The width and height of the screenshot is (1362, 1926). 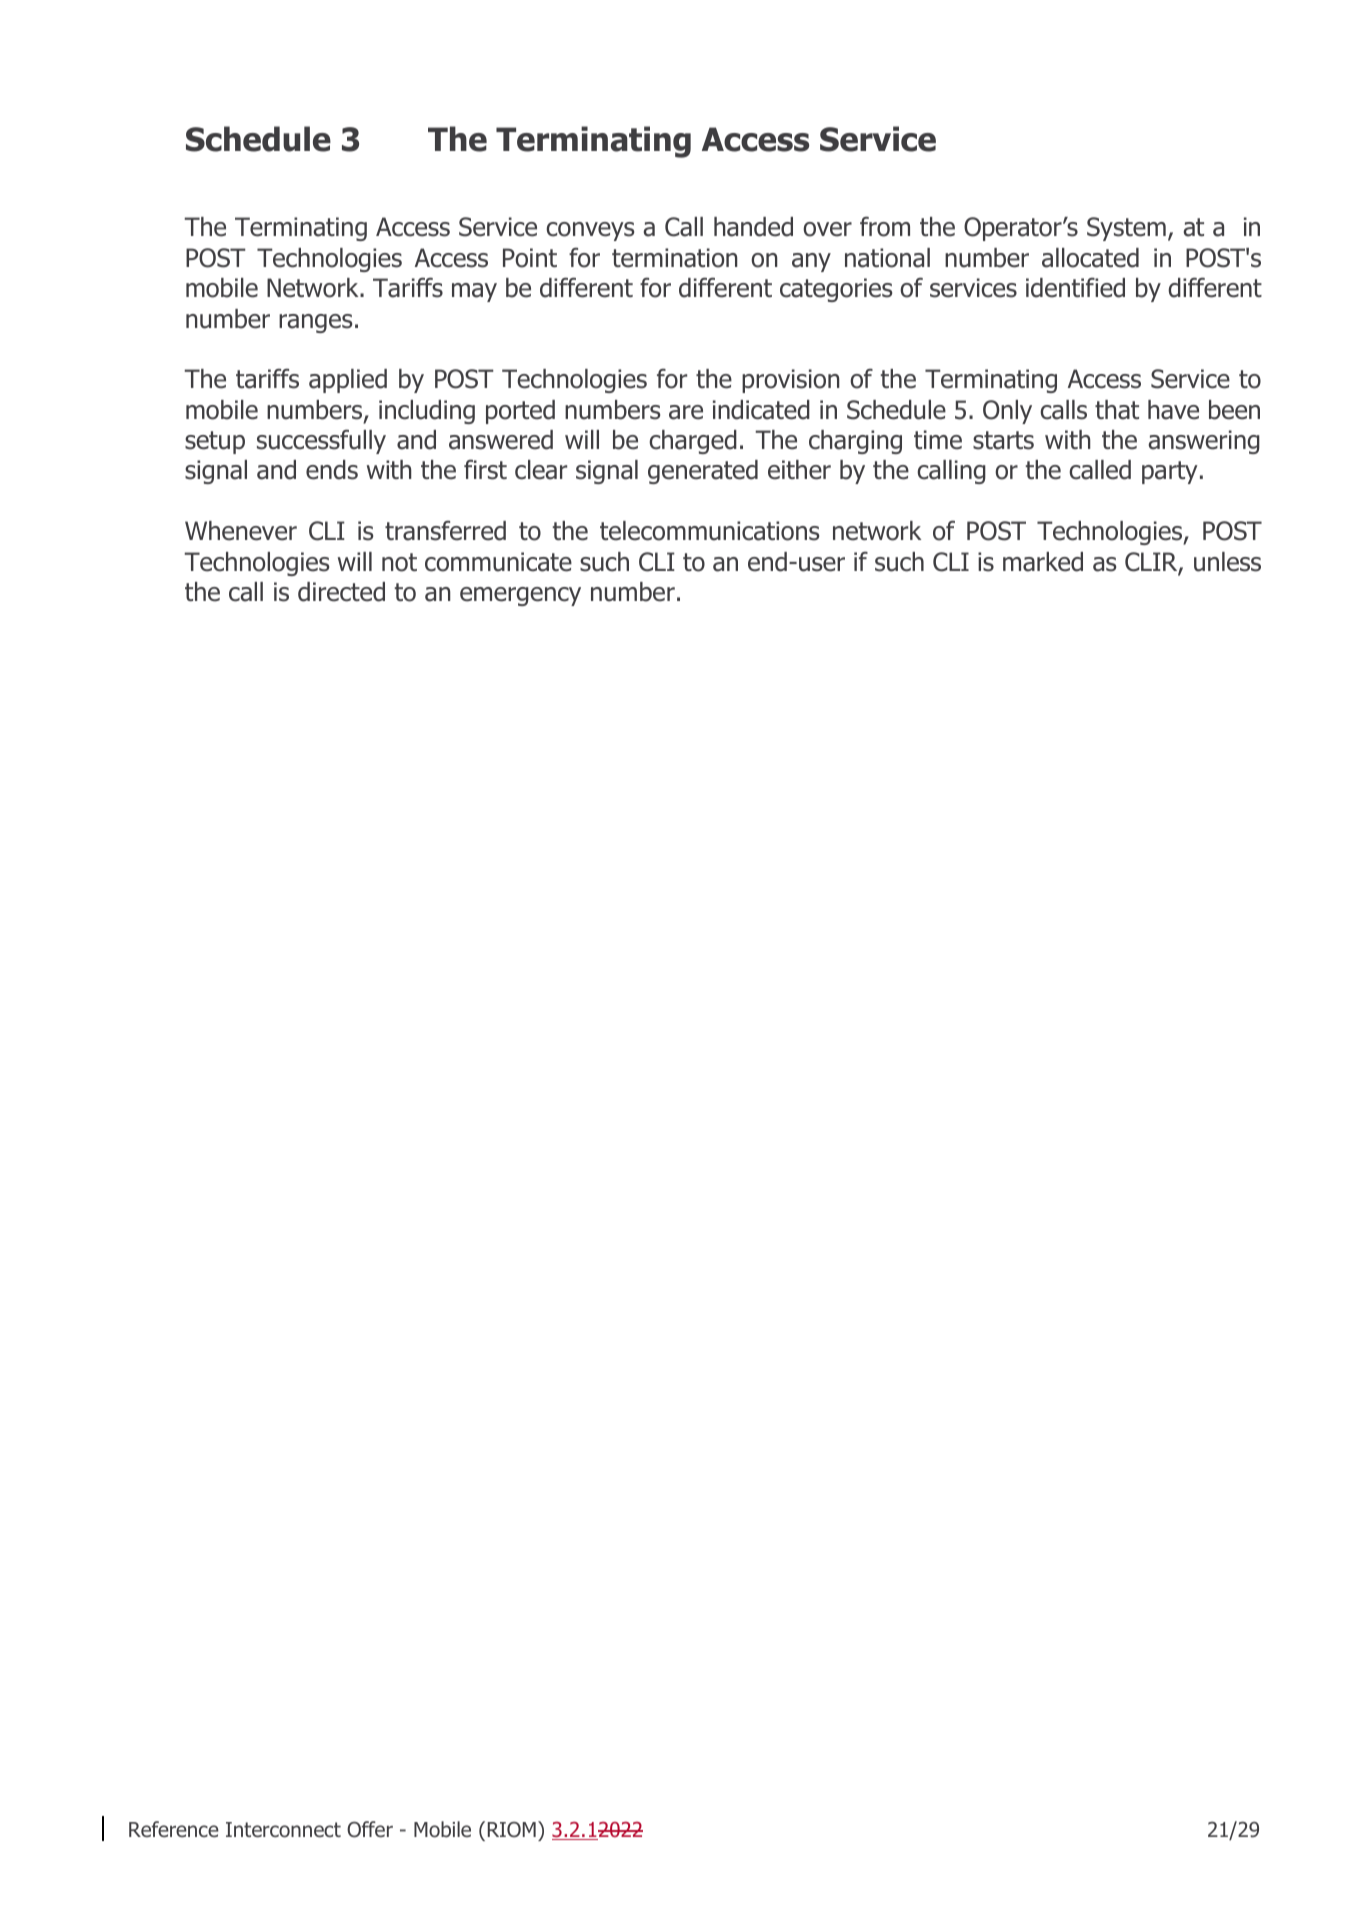 What do you see at coordinates (315, 323) in the screenshot?
I see `ranges` at bounding box center [315, 323].
